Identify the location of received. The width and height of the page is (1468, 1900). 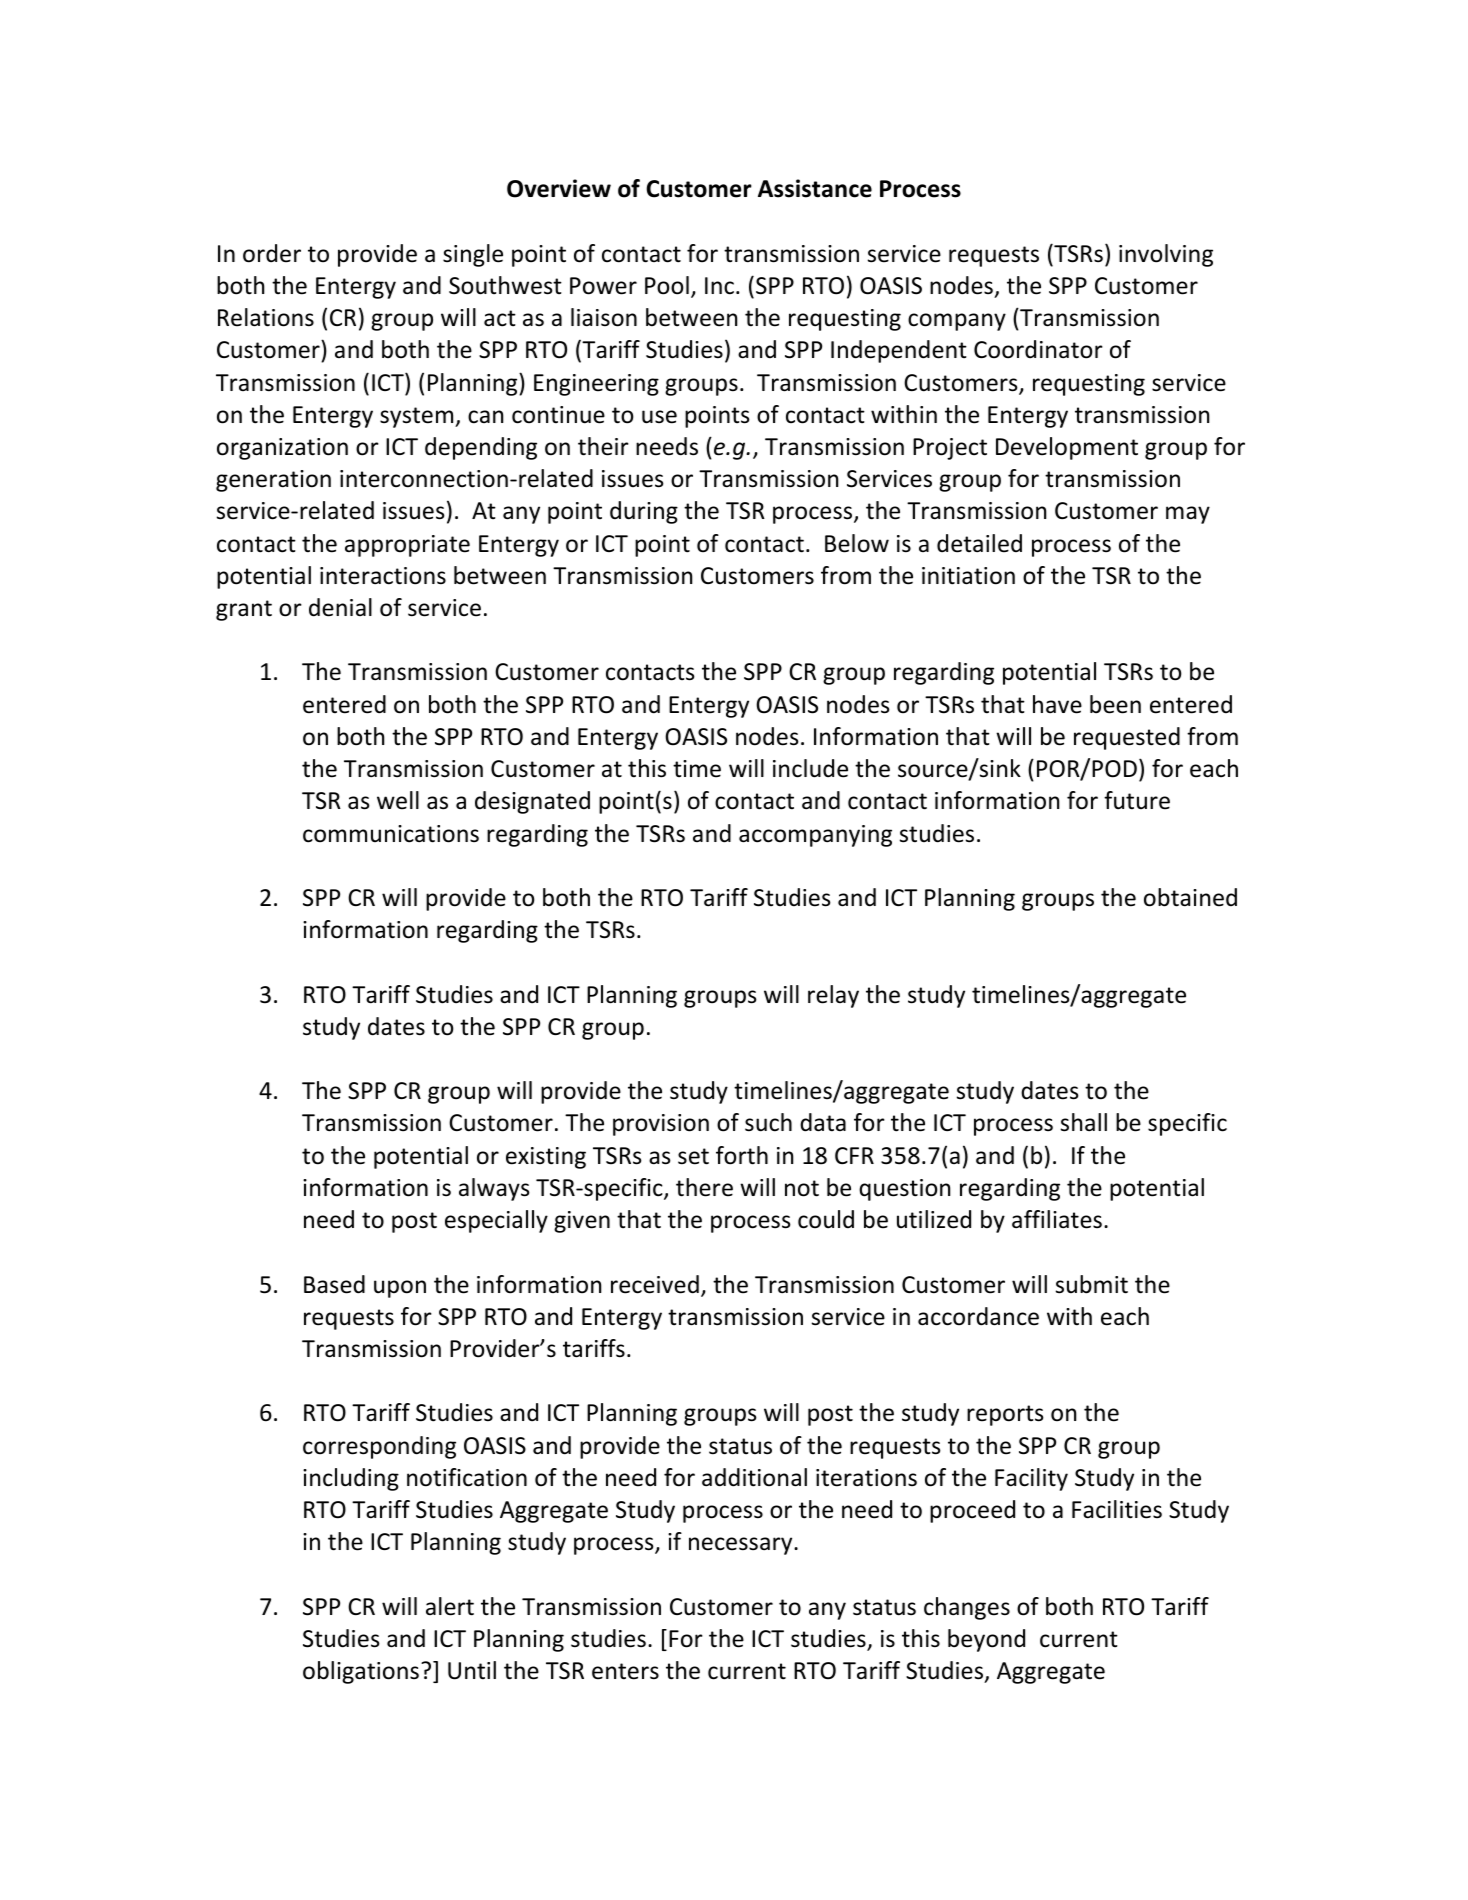
(655, 1284).
